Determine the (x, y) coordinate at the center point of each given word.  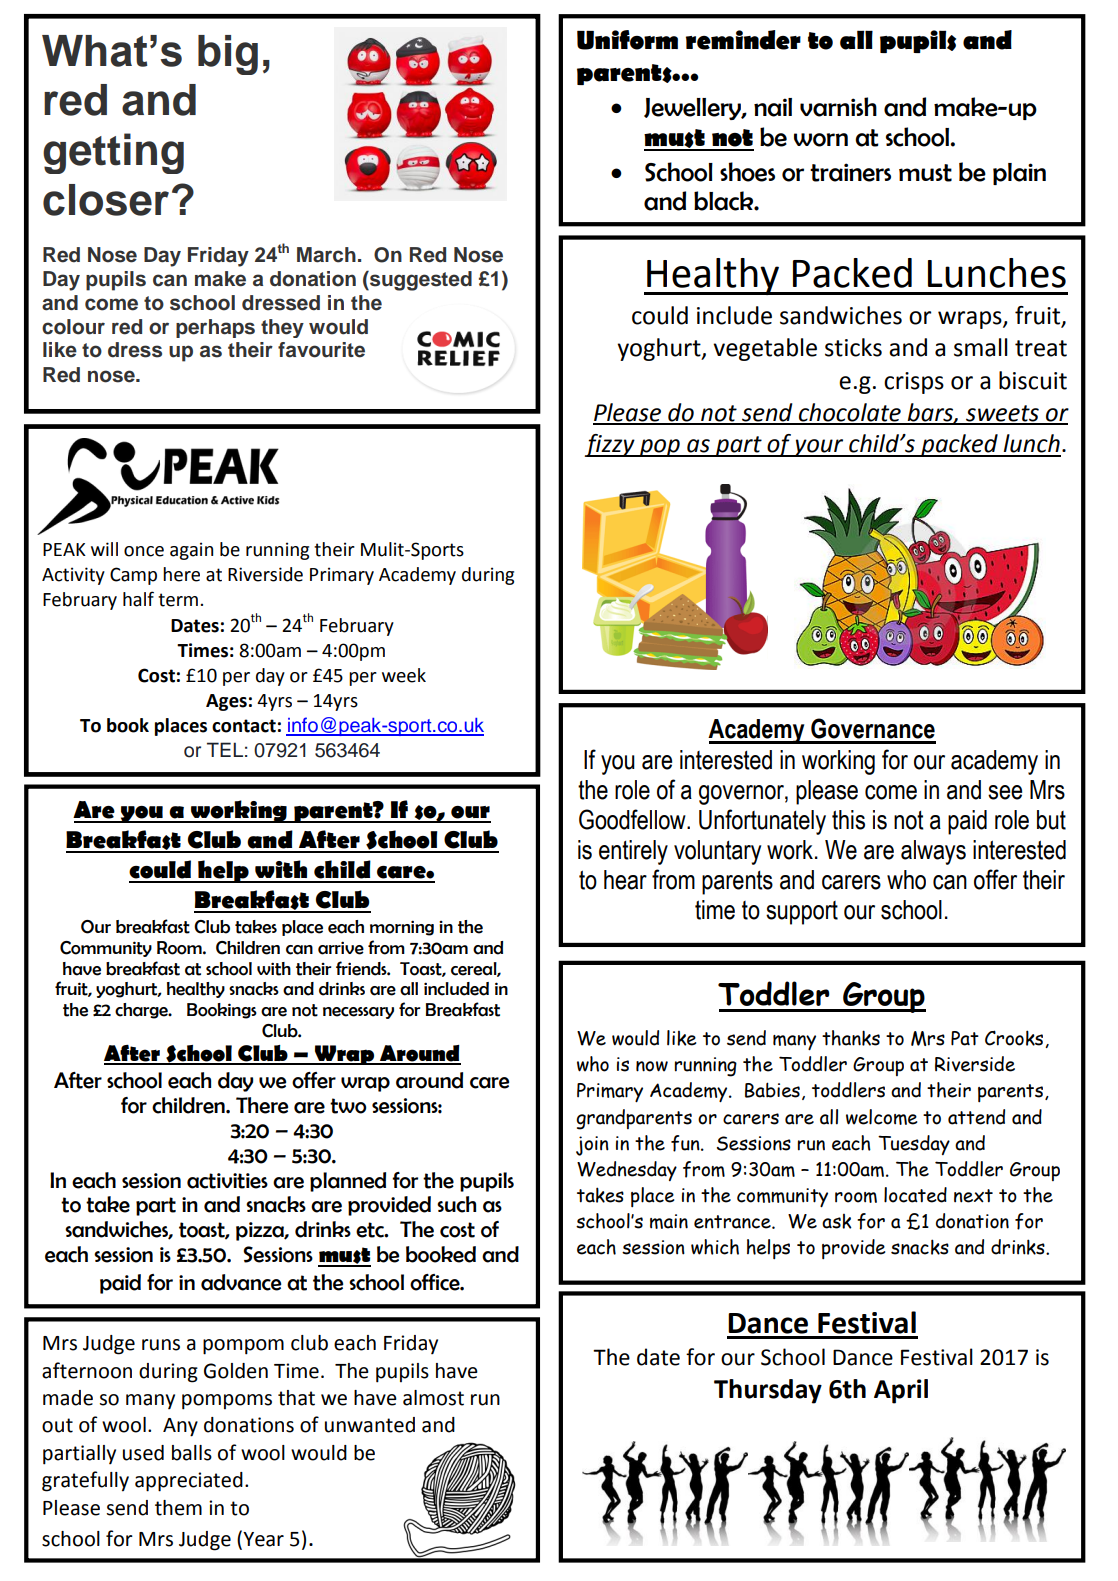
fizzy (610, 445)
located (915, 1195)
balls (192, 1453)
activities (227, 1181)
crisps (914, 383)
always (933, 852)
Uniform (627, 40)
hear (625, 880)
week (404, 675)
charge (142, 1011)
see (1005, 792)
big (228, 55)
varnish (838, 107)
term (178, 600)
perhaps (215, 328)
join (592, 1146)
